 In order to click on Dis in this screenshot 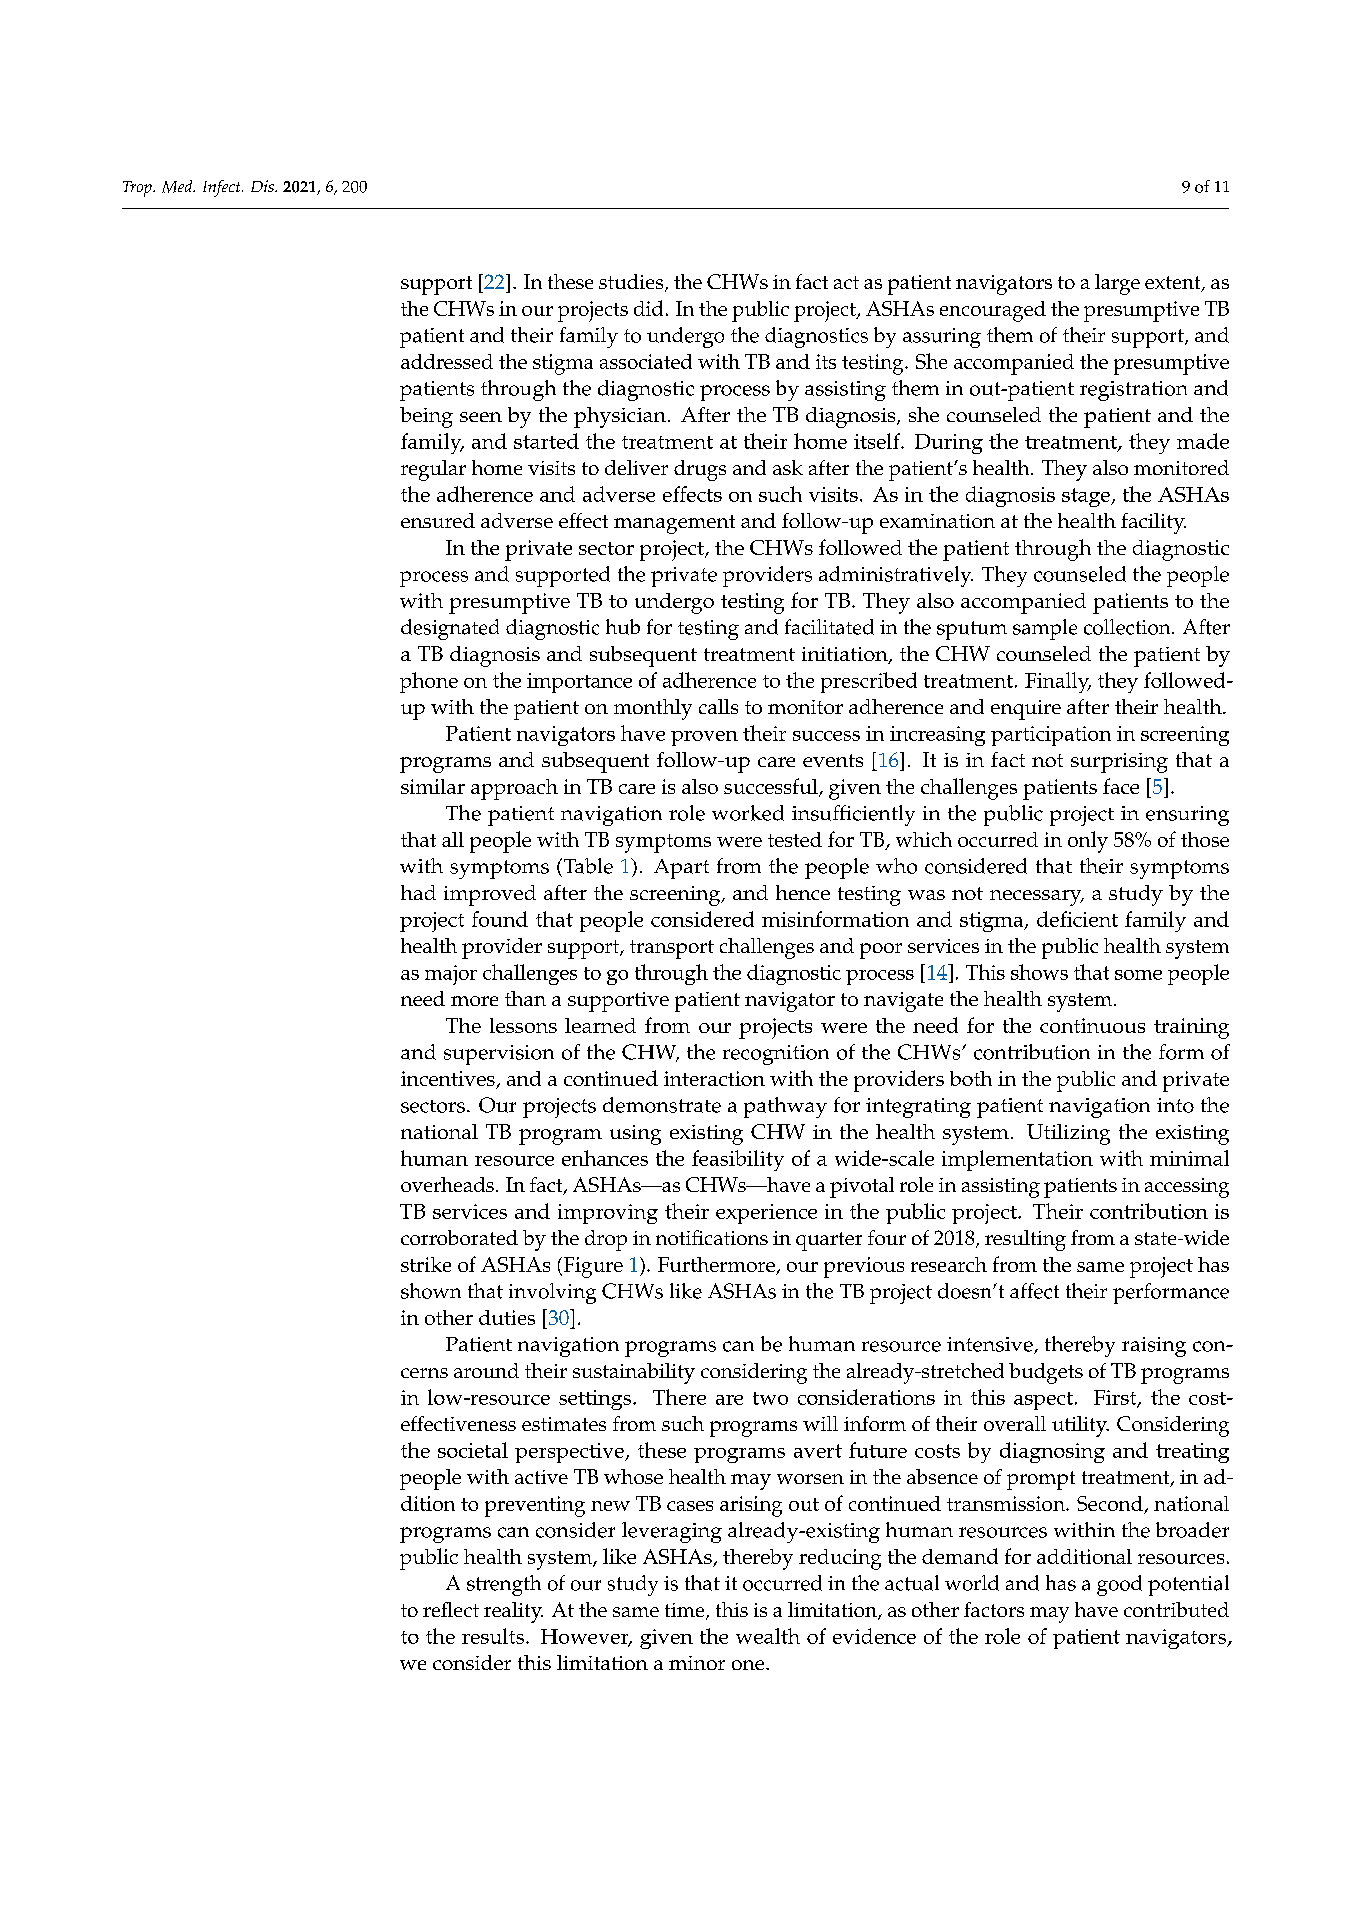, I will do `click(263, 186)`.
